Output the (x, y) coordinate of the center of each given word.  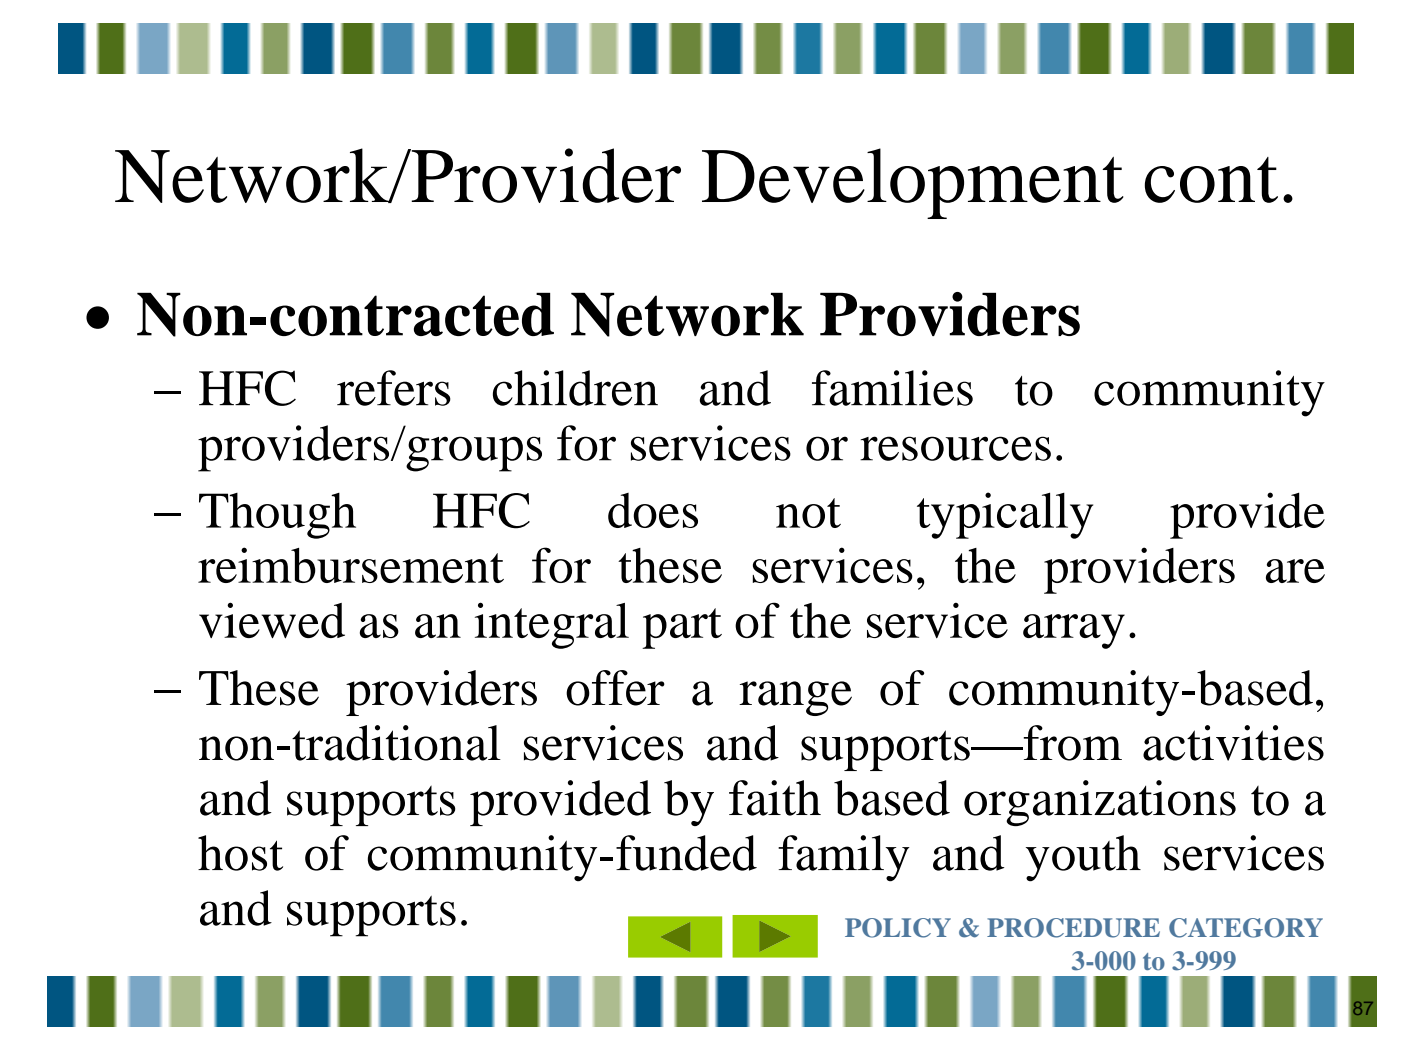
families (892, 388)
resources (955, 448)
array (1074, 631)
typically (1005, 515)
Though (277, 516)
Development (913, 183)
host (240, 853)
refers (394, 388)
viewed (272, 620)
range (795, 698)
